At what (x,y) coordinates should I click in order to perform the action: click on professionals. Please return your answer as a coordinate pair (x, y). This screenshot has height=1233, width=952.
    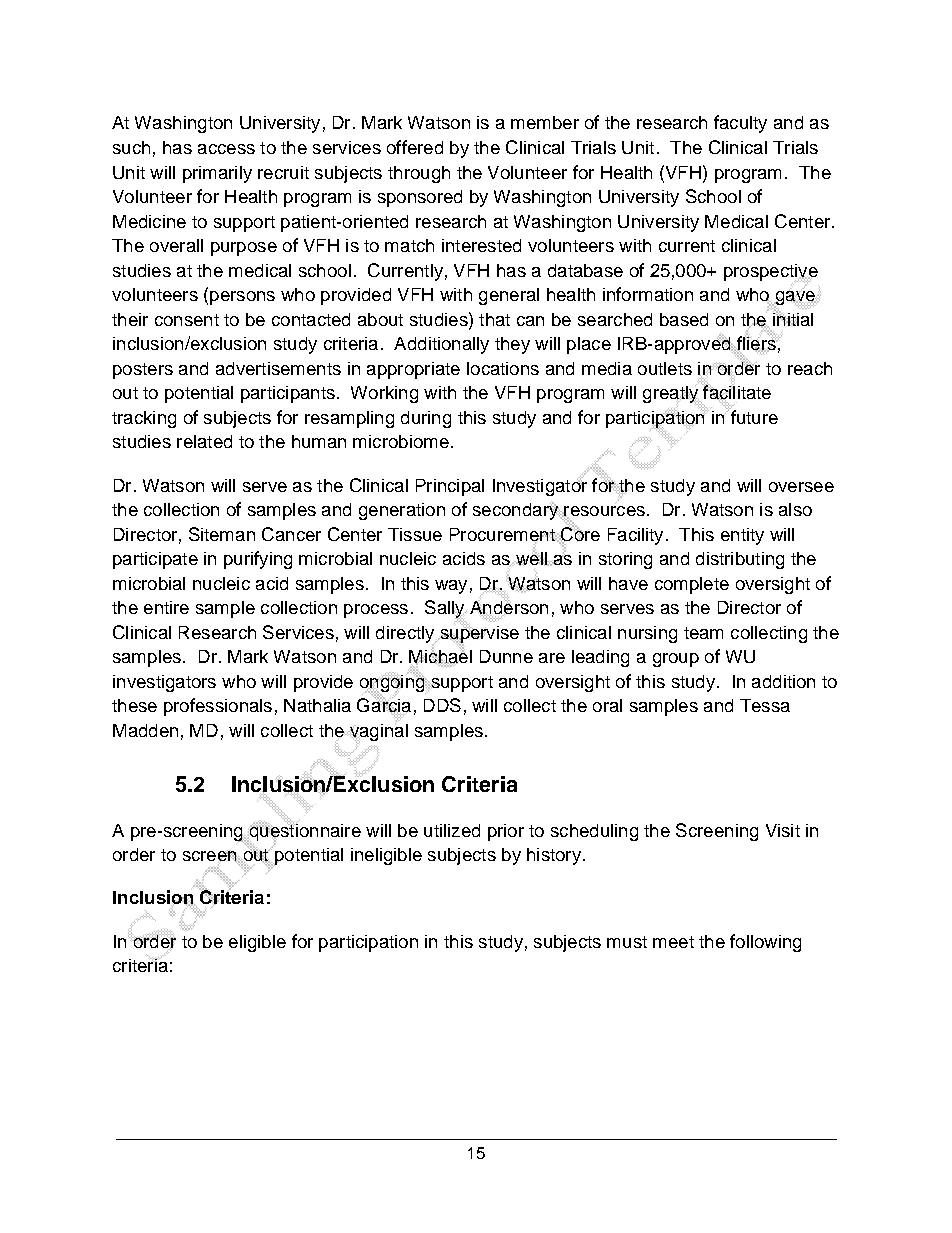
    Looking at the image, I should click on (218, 707).
